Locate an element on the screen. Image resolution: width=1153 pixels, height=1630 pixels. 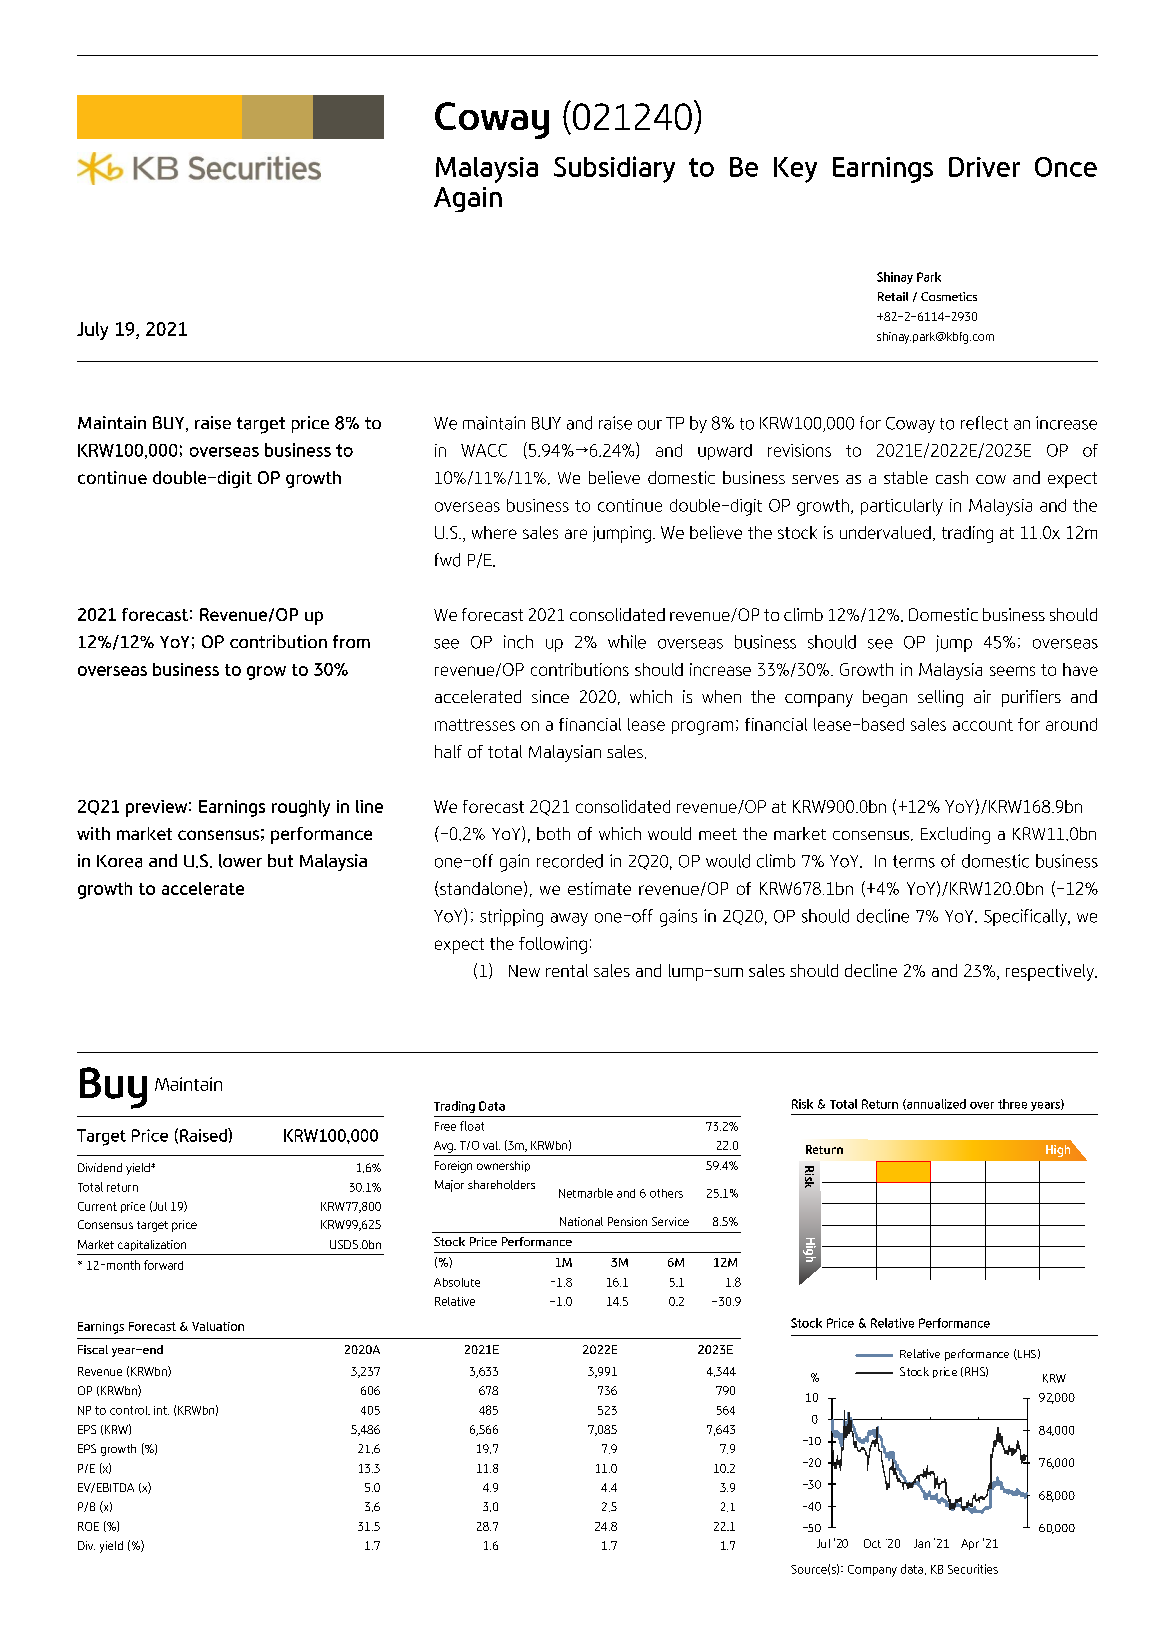
National is located at coordinates (581, 1221).
